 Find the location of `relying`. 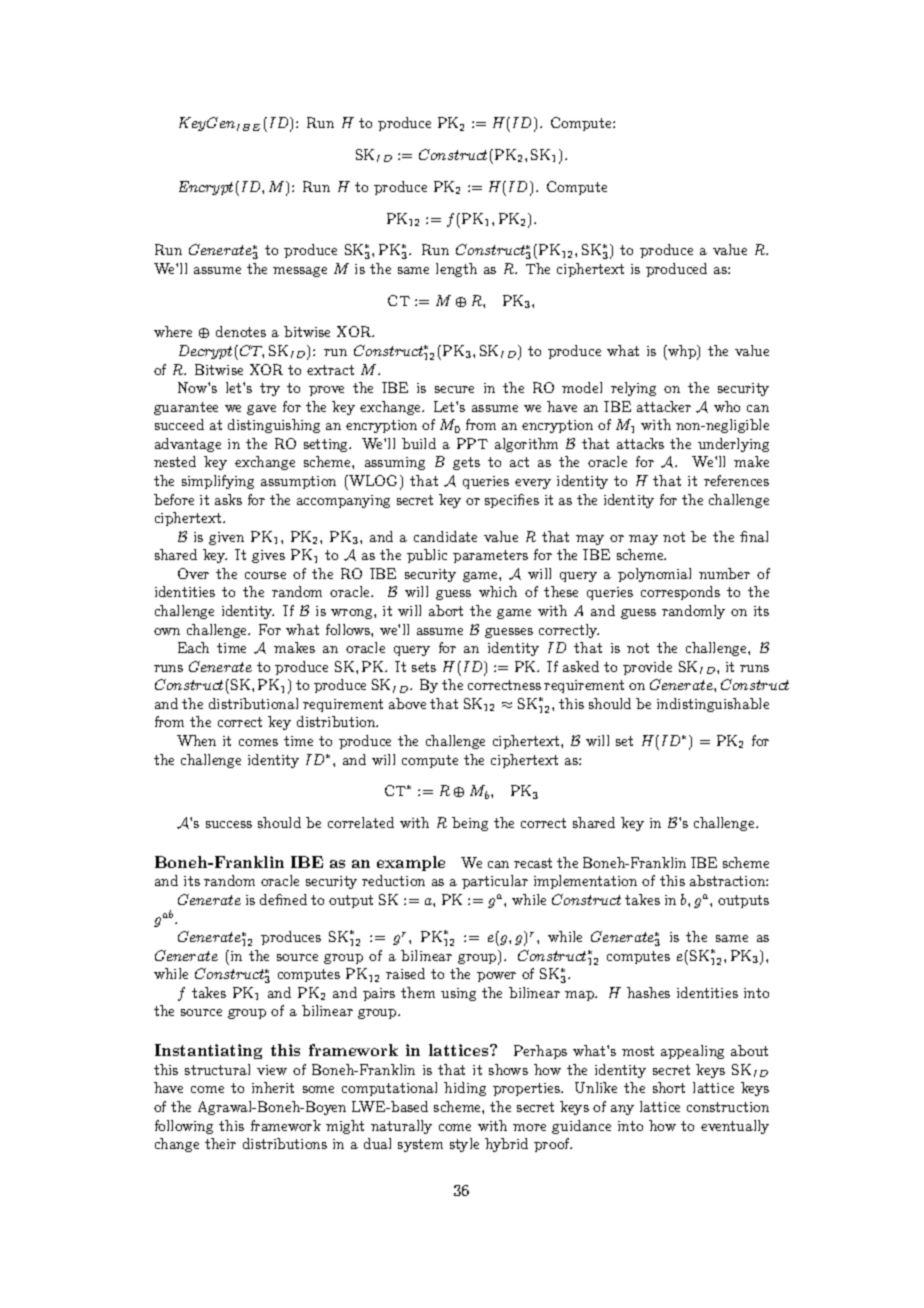

relying is located at coordinates (633, 389).
